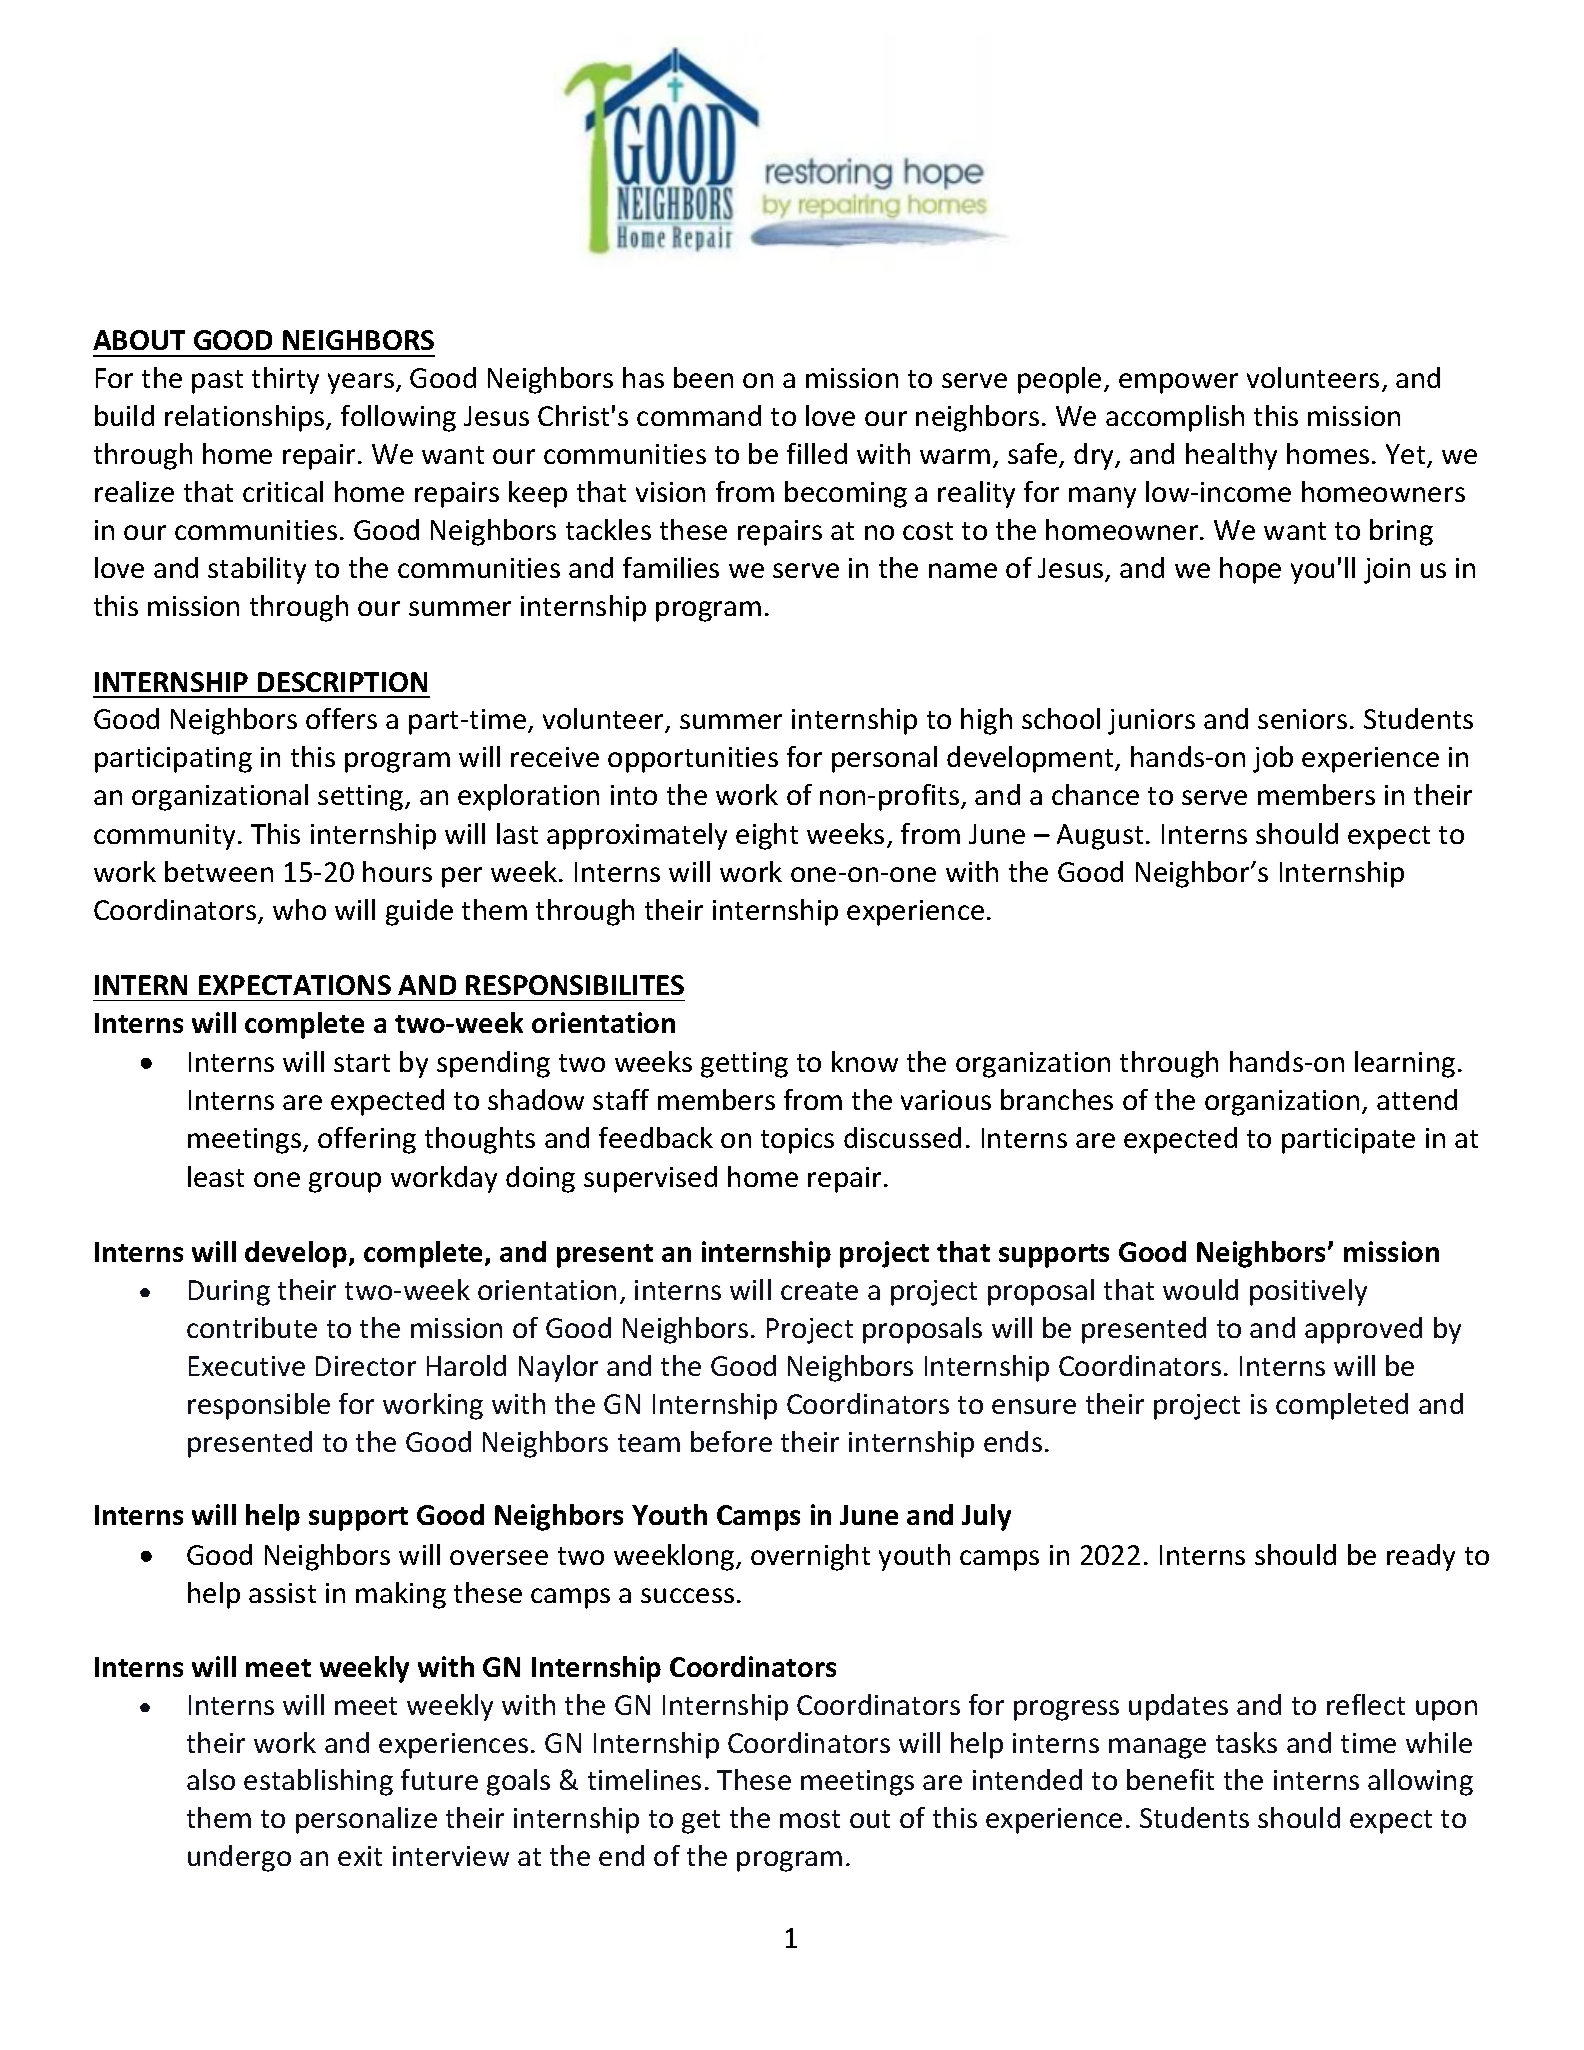 Image resolution: width=1584 pixels, height=2050 pixels. I want to click on thirty, so click(285, 380).
